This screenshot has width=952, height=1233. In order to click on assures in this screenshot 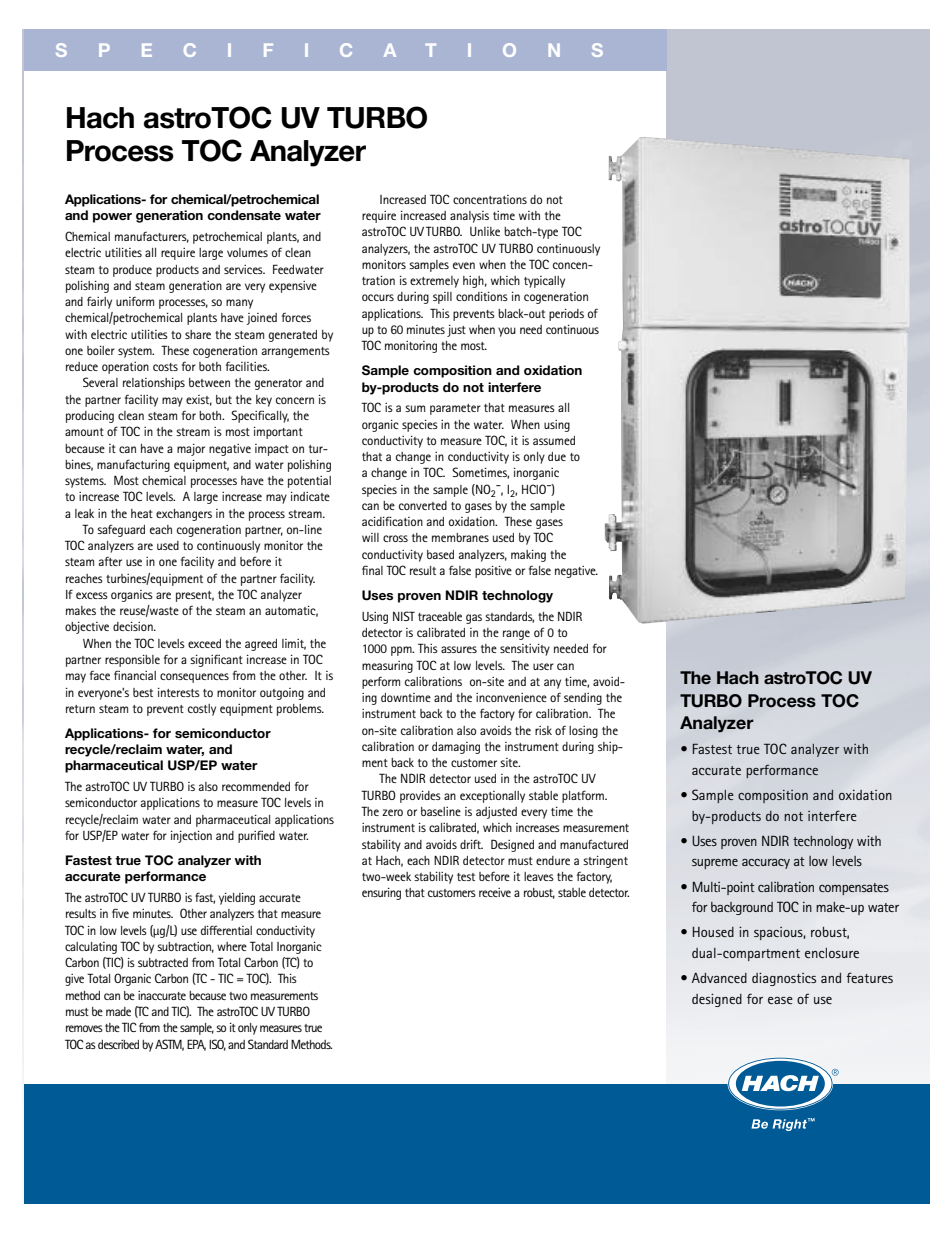, I will do `click(459, 649)`.
